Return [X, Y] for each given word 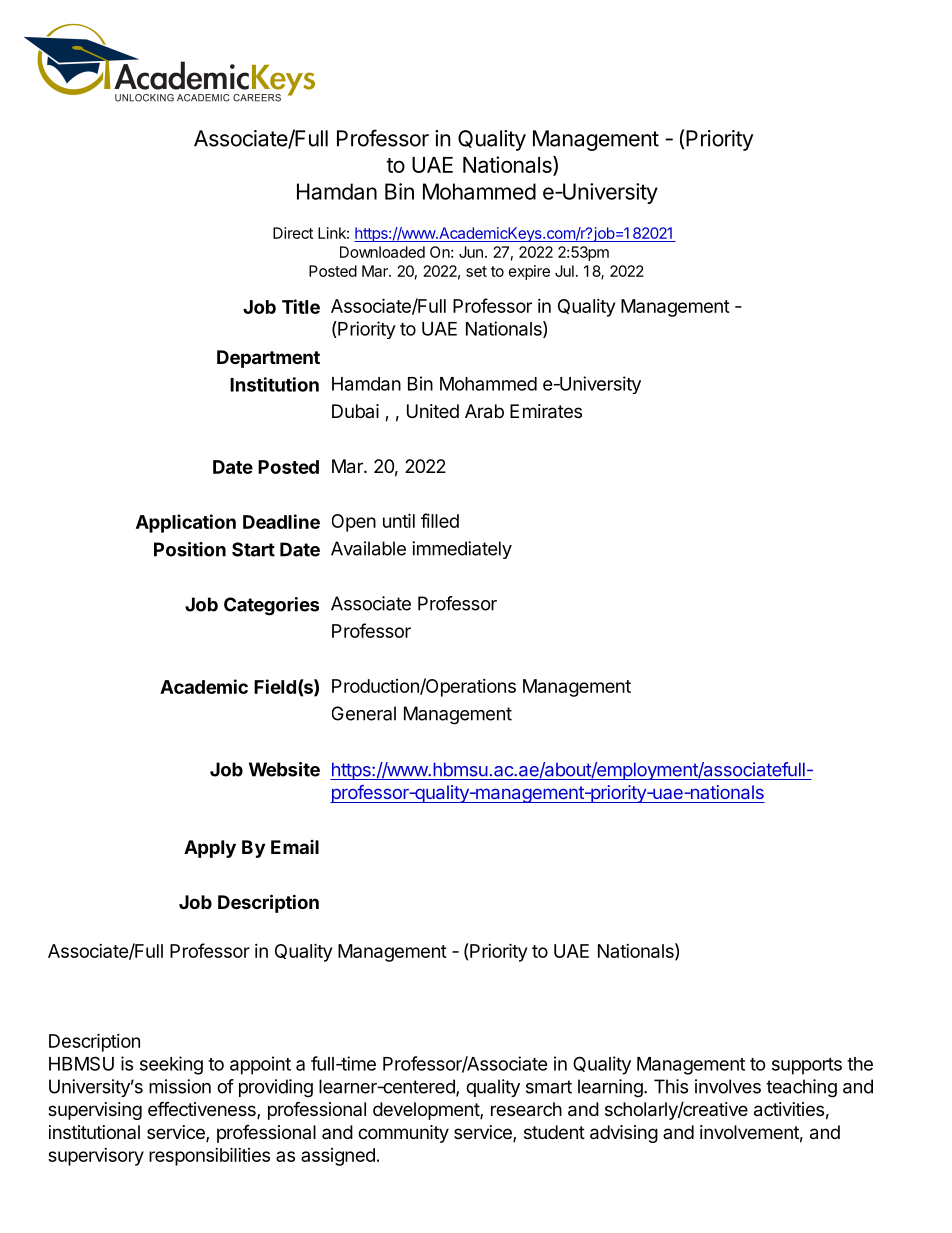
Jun [471, 252]
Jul [564, 271]
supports [807, 1066]
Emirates [546, 411]
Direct [293, 233]
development [427, 1111]
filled [440, 520]
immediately [462, 550]
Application [186, 523]
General [364, 713]
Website [284, 769]
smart [549, 1087]
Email [295, 847]
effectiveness [203, 1110]
